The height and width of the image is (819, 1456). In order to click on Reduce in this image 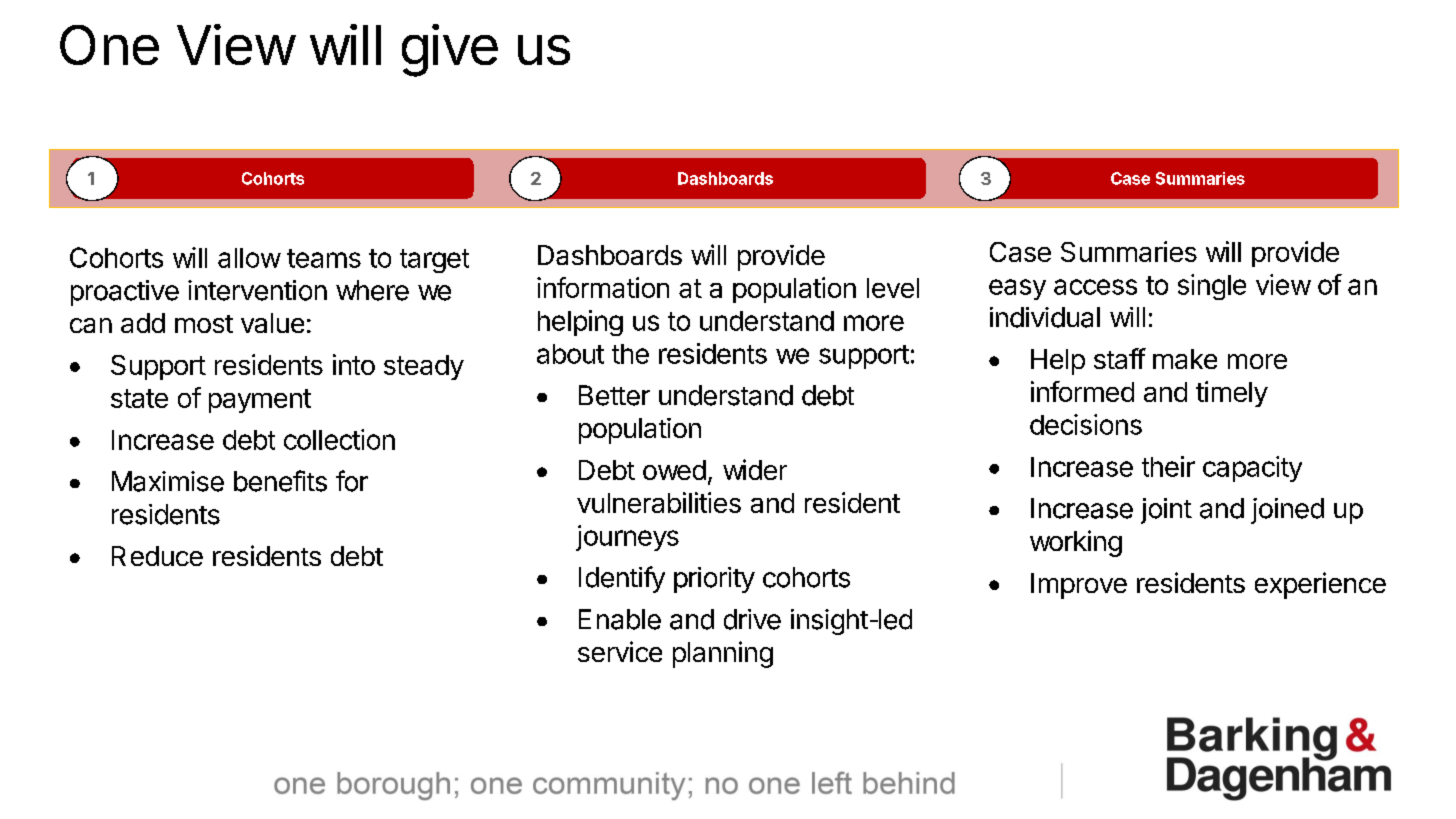, I will do `click(157, 556)`.
